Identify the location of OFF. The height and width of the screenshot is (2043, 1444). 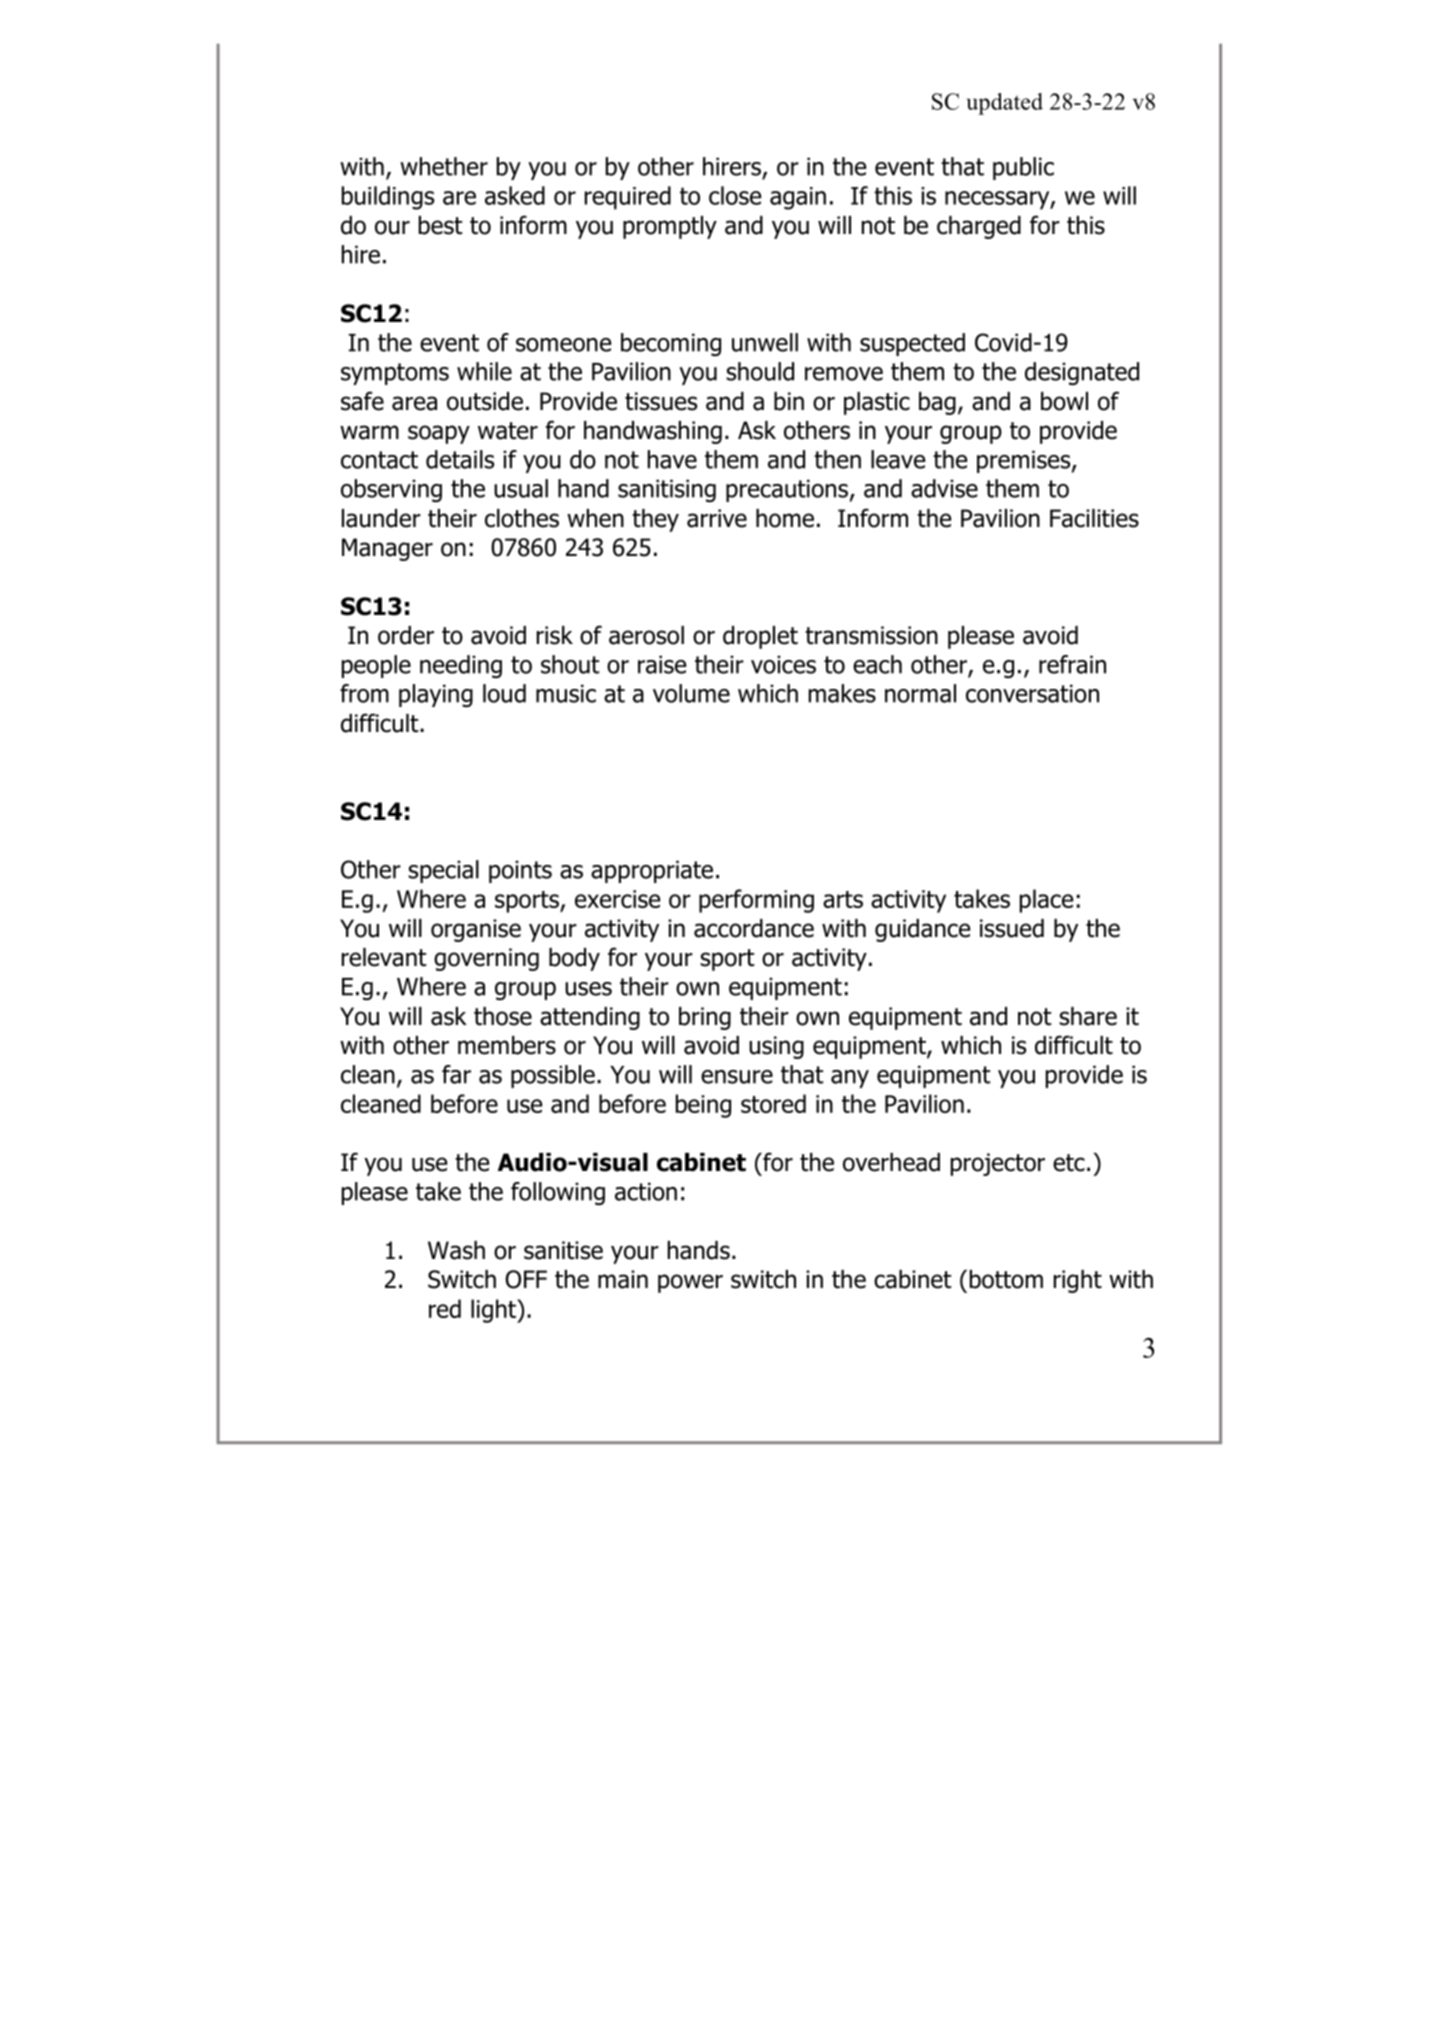
(526, 1279).
